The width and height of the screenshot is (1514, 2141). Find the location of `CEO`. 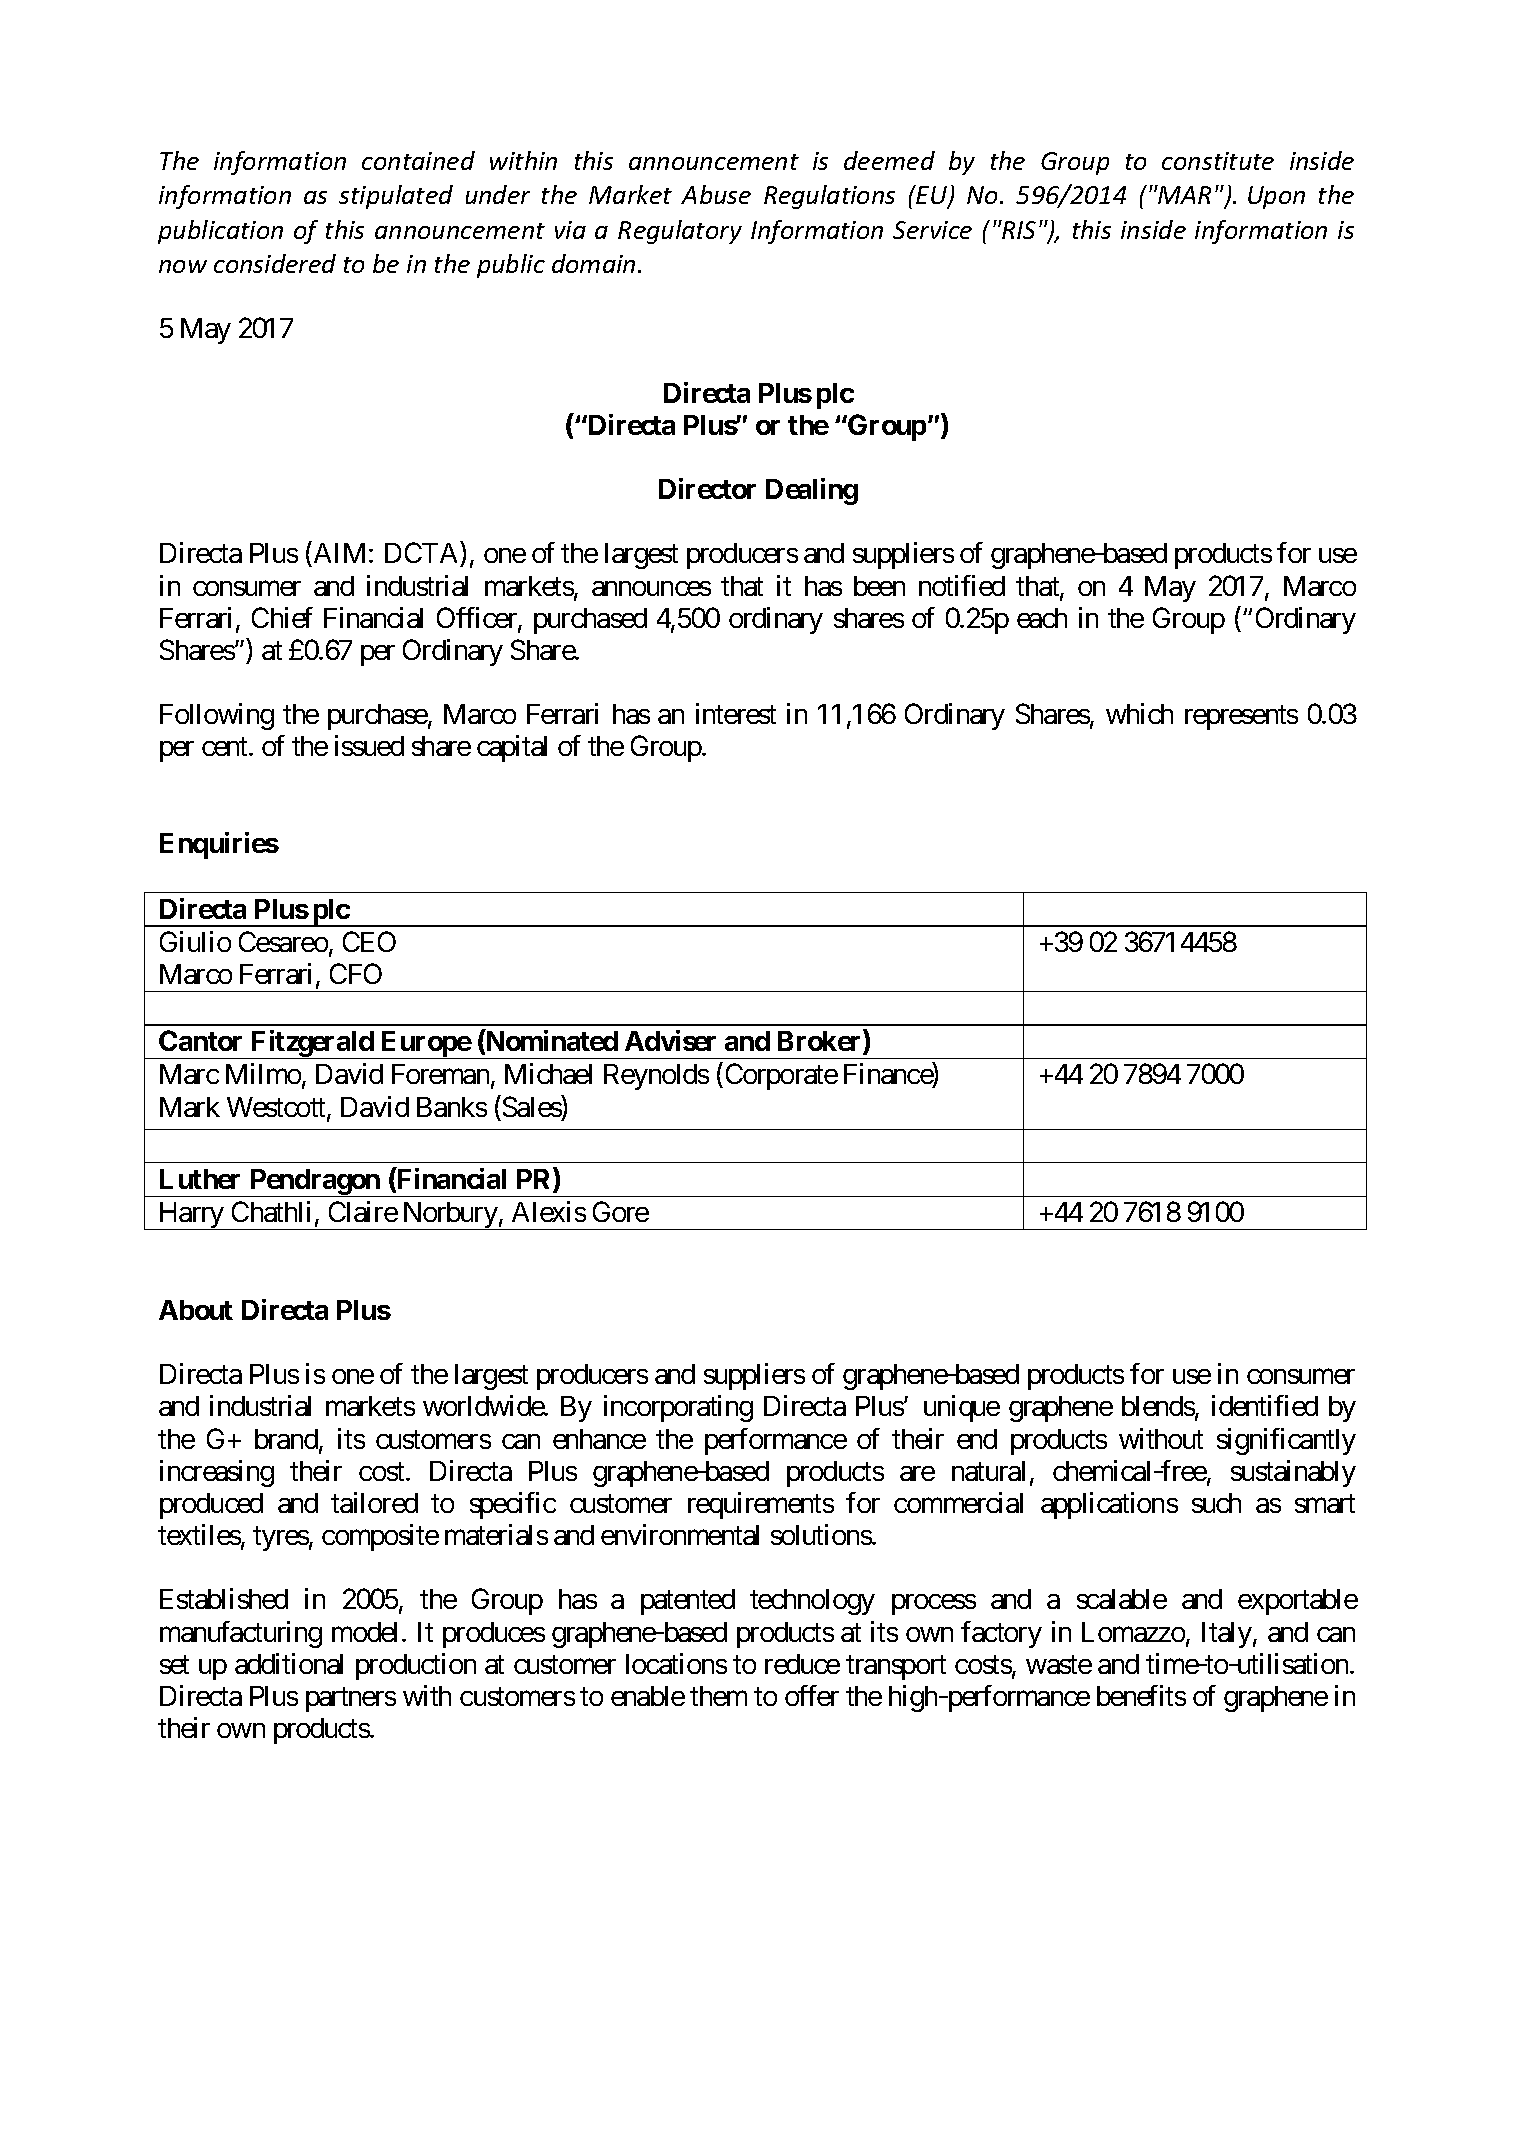

CEO is located at coordinates (369, 941).
